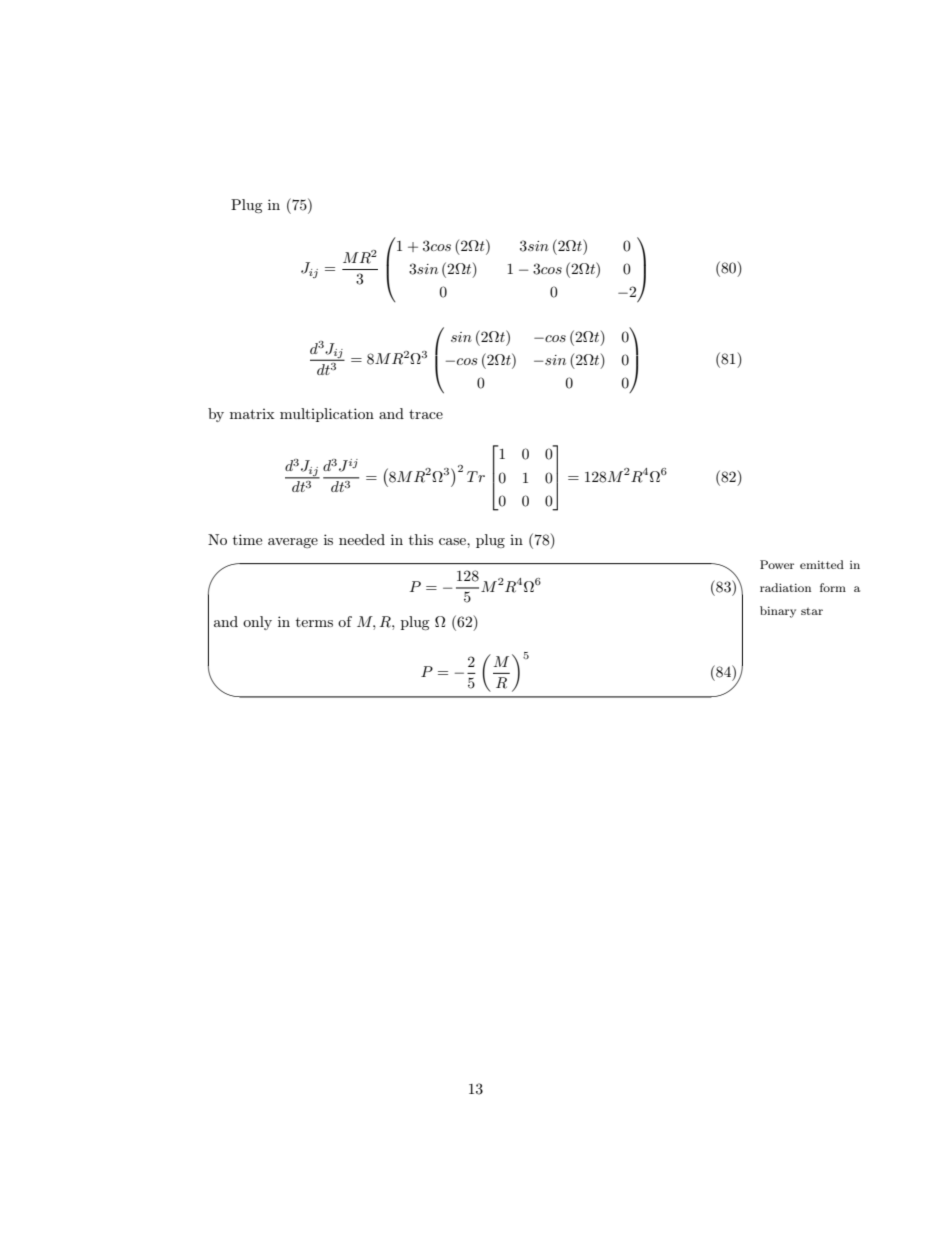 Image resolution: width=952 pixels, height=1233 pixels. Describe the element at coordinates (426, 414) in the screenshot. I see `trace` at that location.
